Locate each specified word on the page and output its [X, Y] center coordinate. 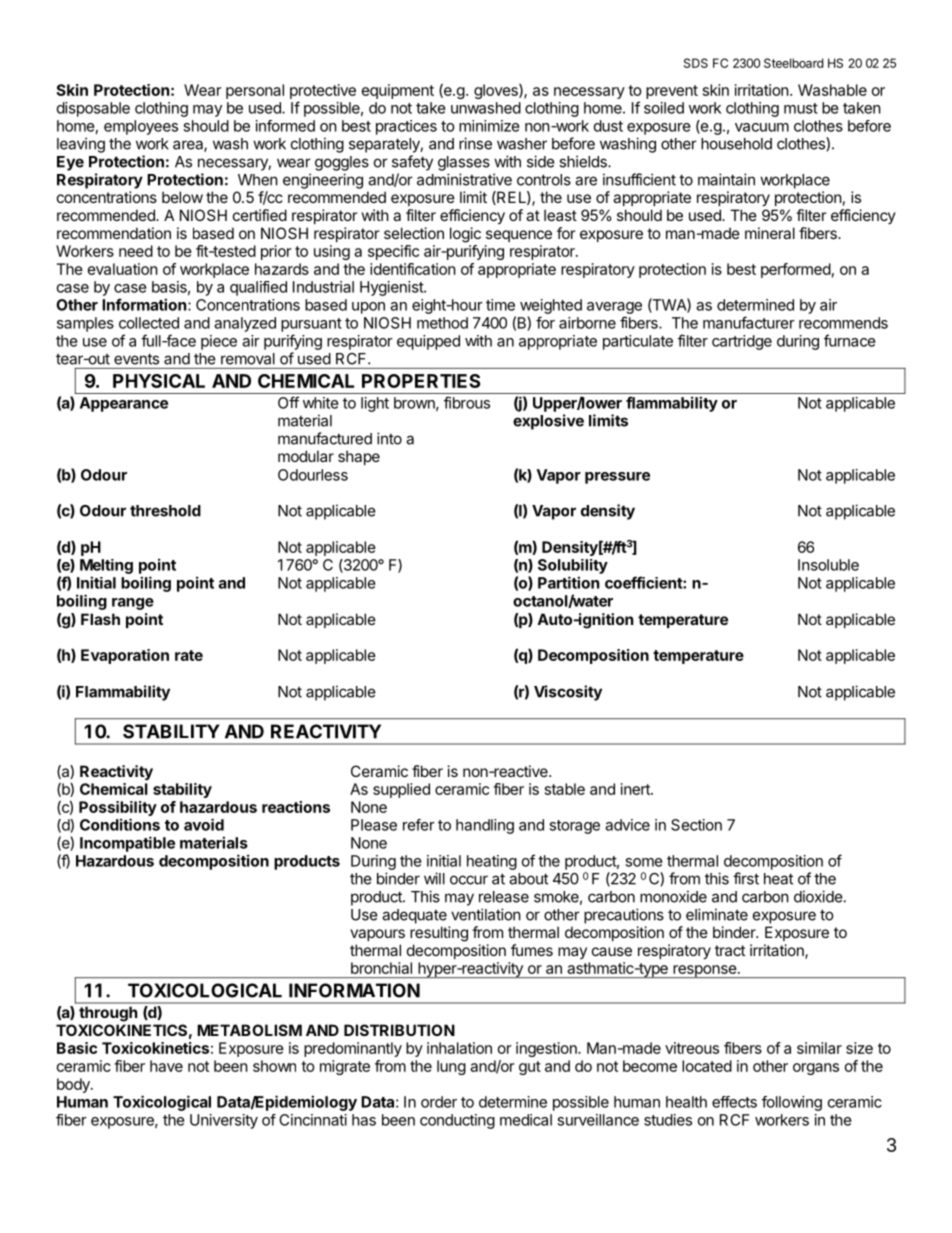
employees [141, 127]
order [439, 1102]
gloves [497, 91]
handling [485, 826]
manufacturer [749, 322]
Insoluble [828, 565]
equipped [428, 342]
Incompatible [127, 844]
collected [149, 323]
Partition [568, 582]
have [166, 1066]
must [801, 108]
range [133, 604]
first [746, 878]
